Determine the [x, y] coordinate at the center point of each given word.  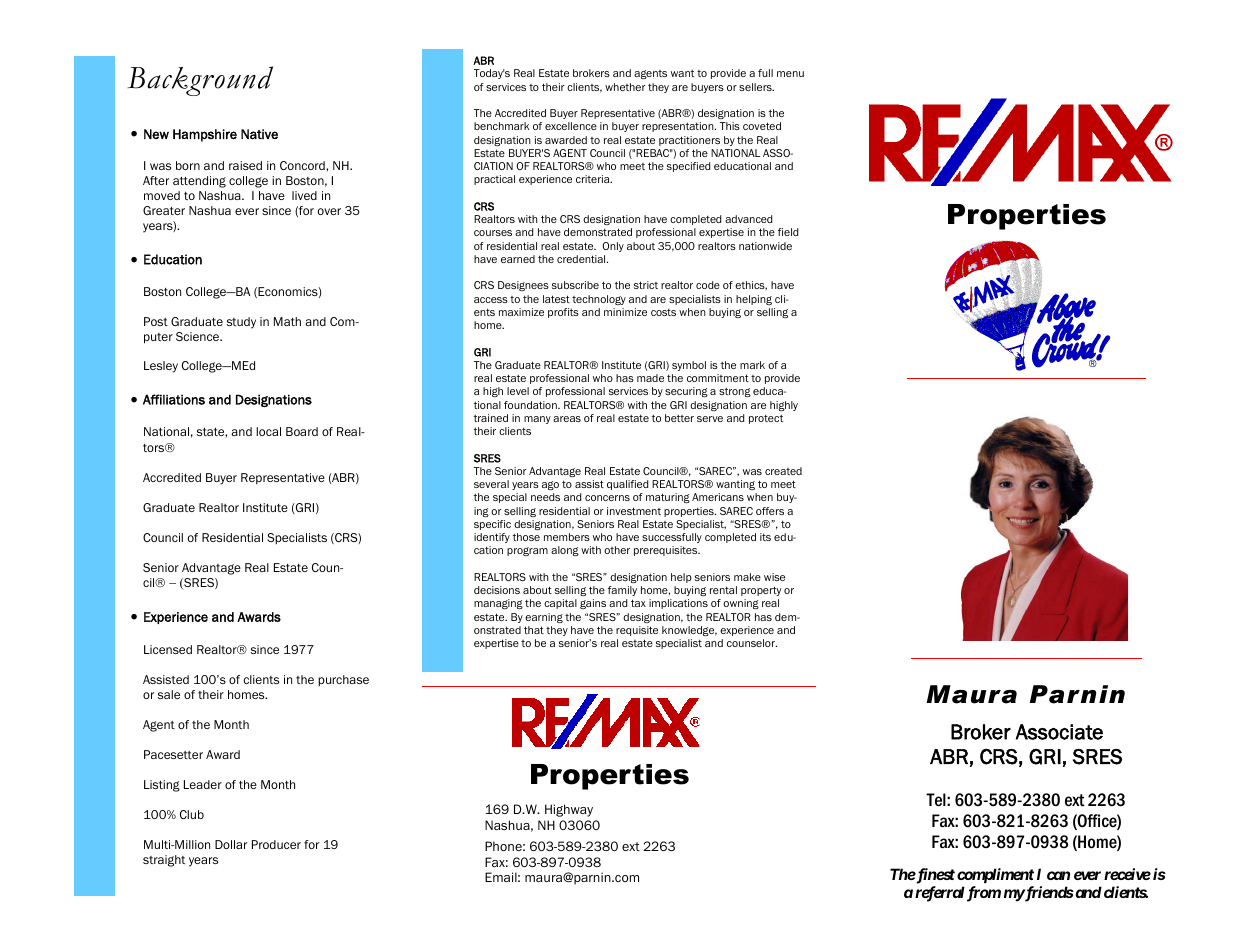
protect [766, 419]
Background [200, 81]
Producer [276, 844]
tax [638, 603]
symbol [689, 366]
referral [940, 894]
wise [774, 577]
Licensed [168, 649]
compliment [995, 875]
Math [287, 321]
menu [790, 74]
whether [625, 87]
